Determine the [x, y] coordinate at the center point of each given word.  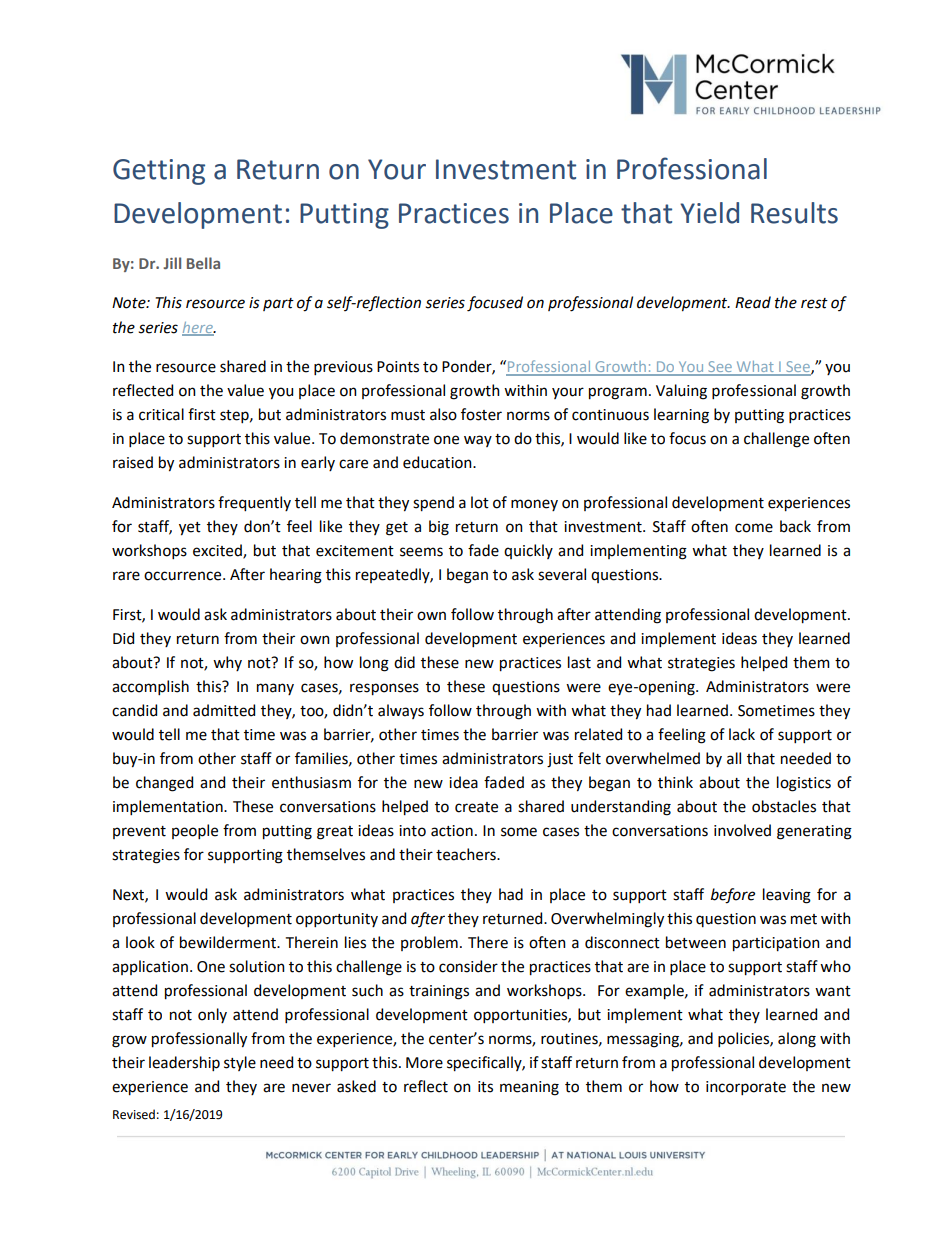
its [485, 1087]
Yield [709, 213]
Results [794, 213]
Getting [159, 172]
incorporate [746, 1088]
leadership [184, 1063]
